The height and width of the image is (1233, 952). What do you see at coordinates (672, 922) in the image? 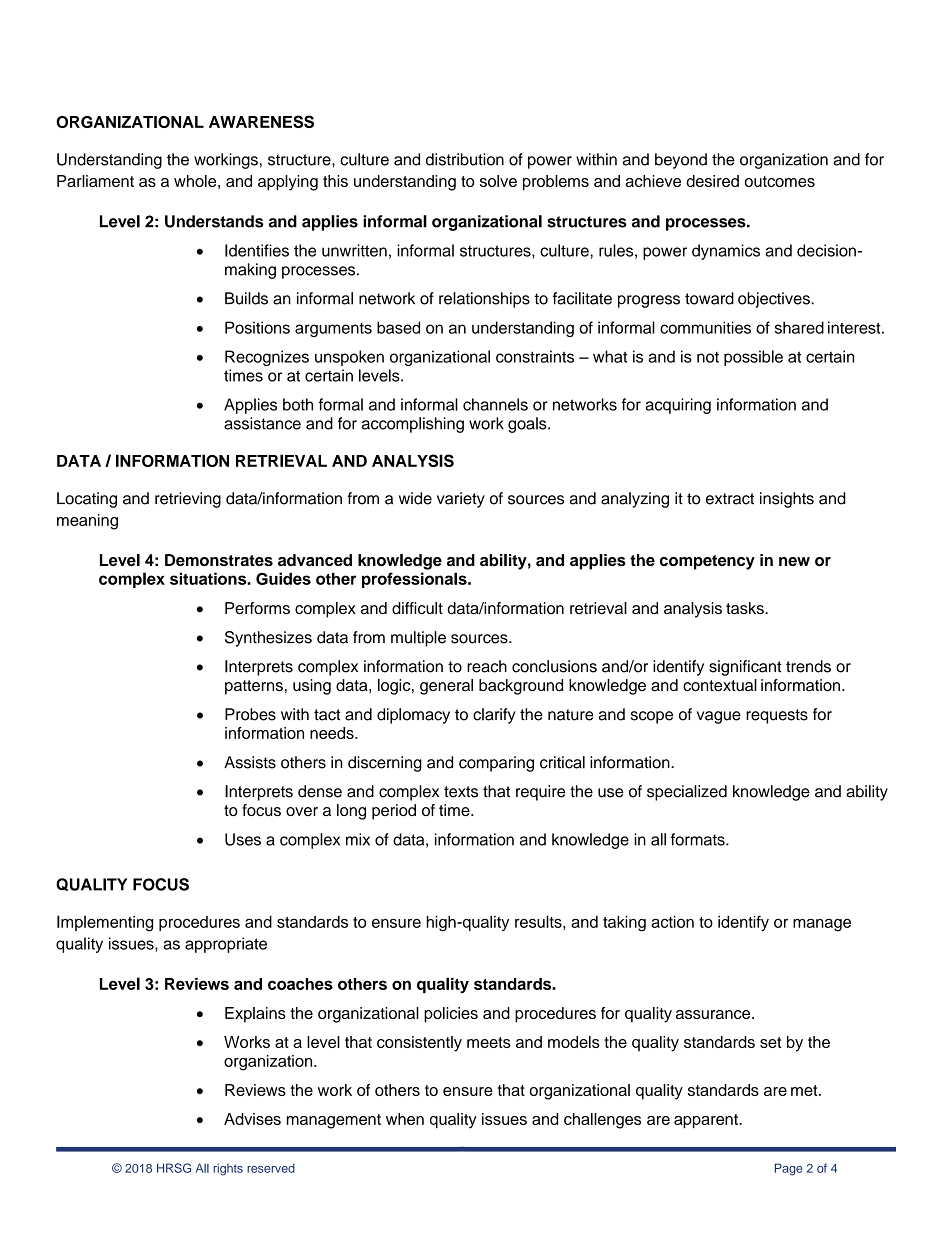
I see `action` at bounding box center [672, 922].
